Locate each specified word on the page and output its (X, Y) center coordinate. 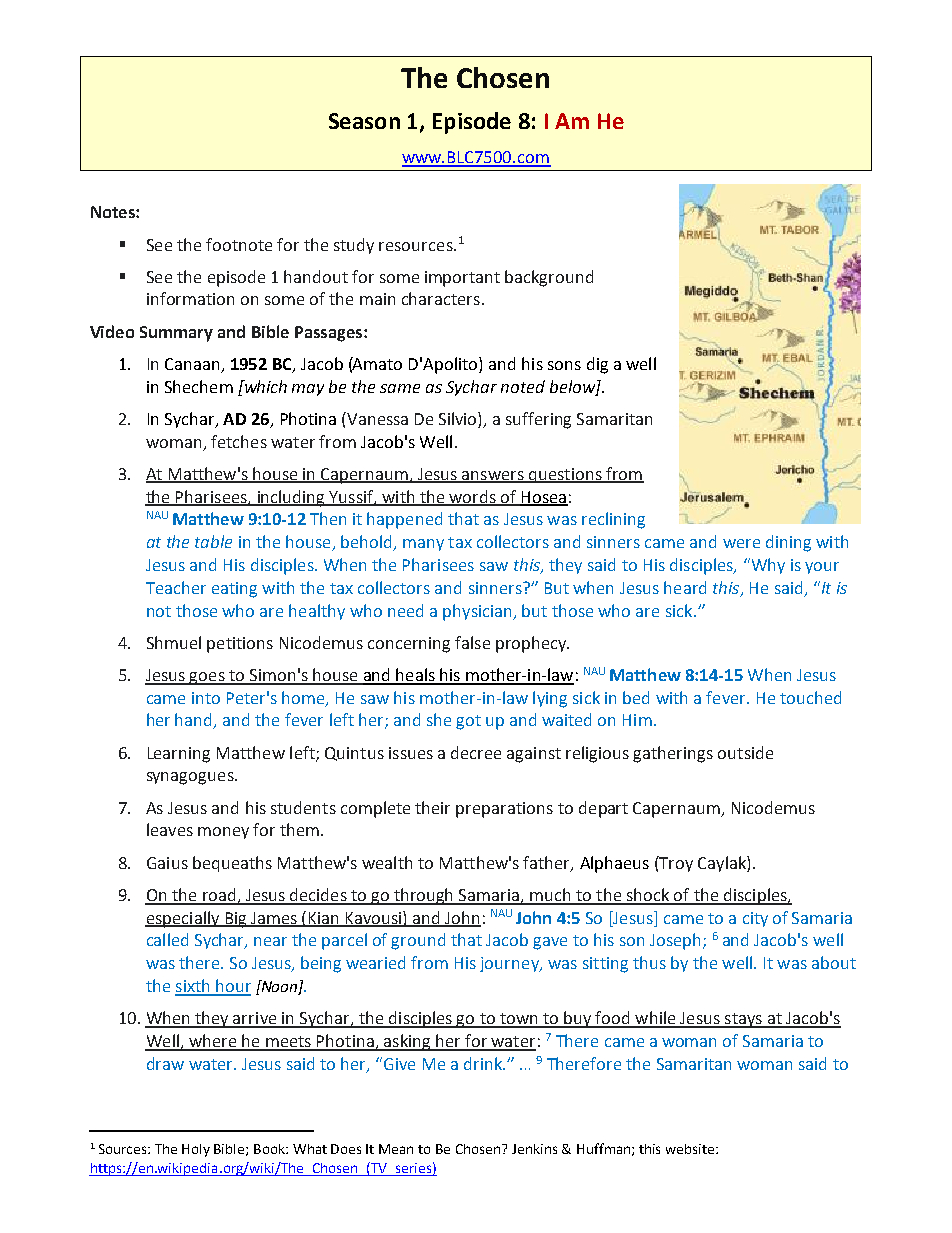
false (472, 642)
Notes (114, 212)
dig (597, 365)
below (573, 387)
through (424, 896)
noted (523, 386)
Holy (196, 1150)
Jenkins (534, 1149)
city (755, 919)
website (691, 1149)
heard (685, 587)
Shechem (199, 386)
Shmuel (174, 642)
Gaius (167, 863)
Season (364, 121)
